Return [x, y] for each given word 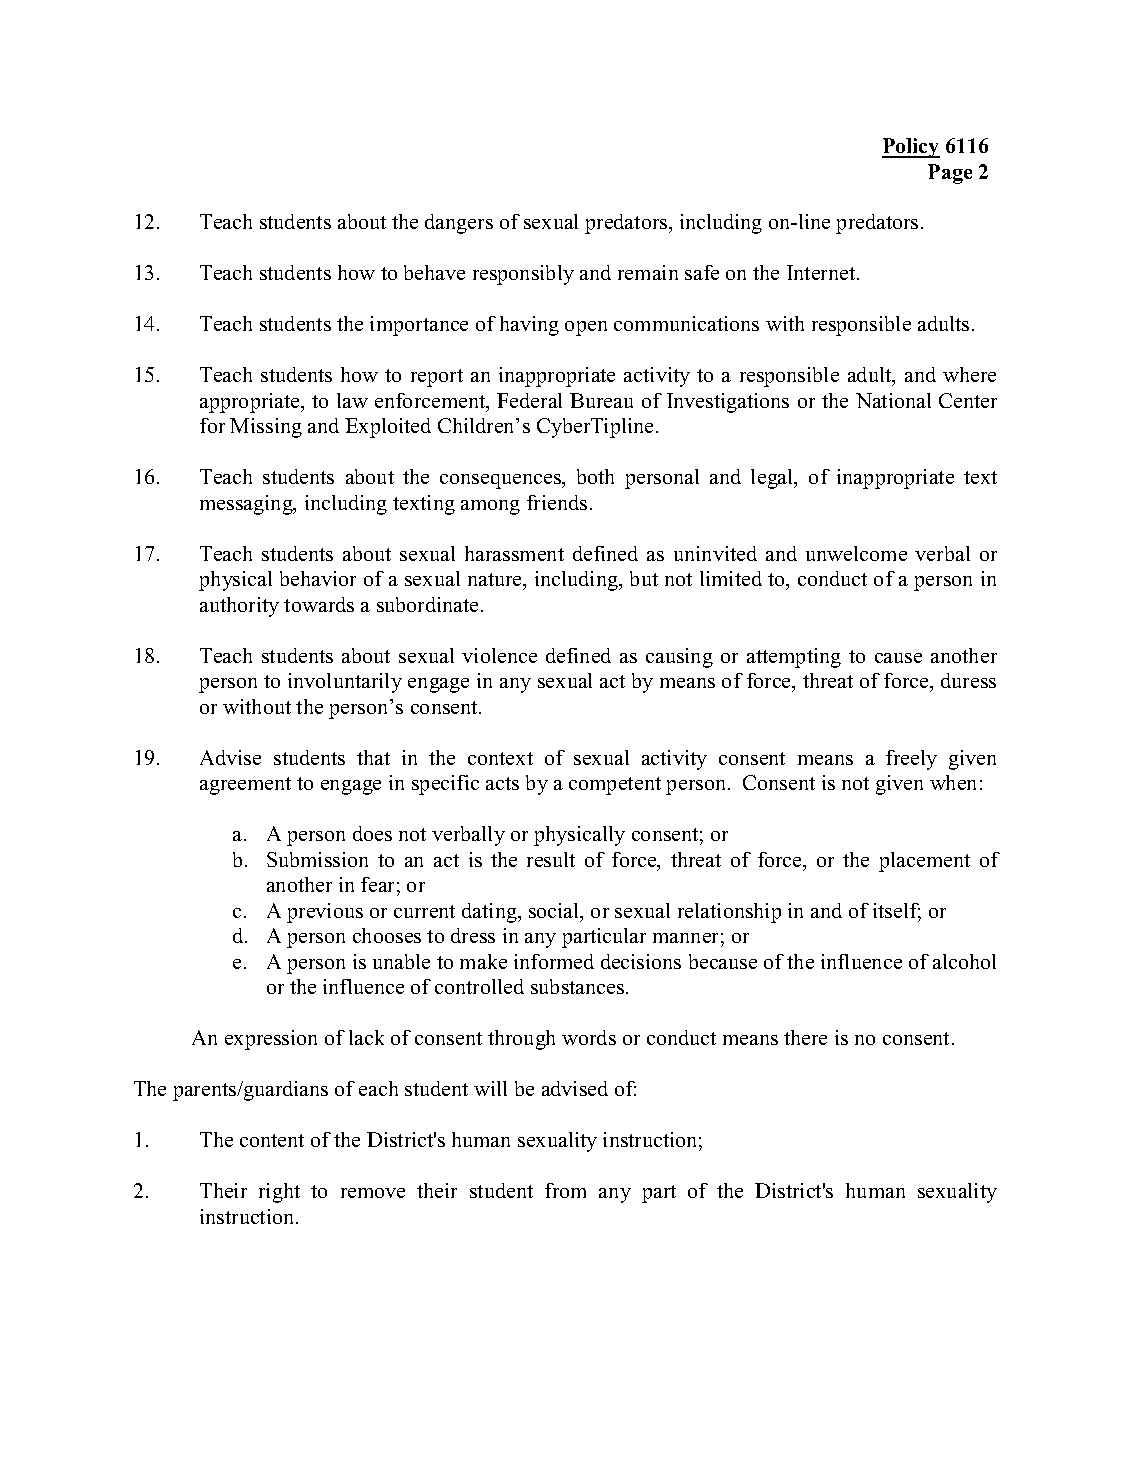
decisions [641, 961]
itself [897, 912]
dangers [459, 224]
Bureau [601, 400]
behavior [318, 578]
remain [648, 272]
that [373, 757]
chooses [387, 935]
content [272, 1140]
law [352, 400]
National [893, 400]
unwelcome [856, 553]
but [644, 578]
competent [615, 786]
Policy [911, 148]
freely [911, 760]
